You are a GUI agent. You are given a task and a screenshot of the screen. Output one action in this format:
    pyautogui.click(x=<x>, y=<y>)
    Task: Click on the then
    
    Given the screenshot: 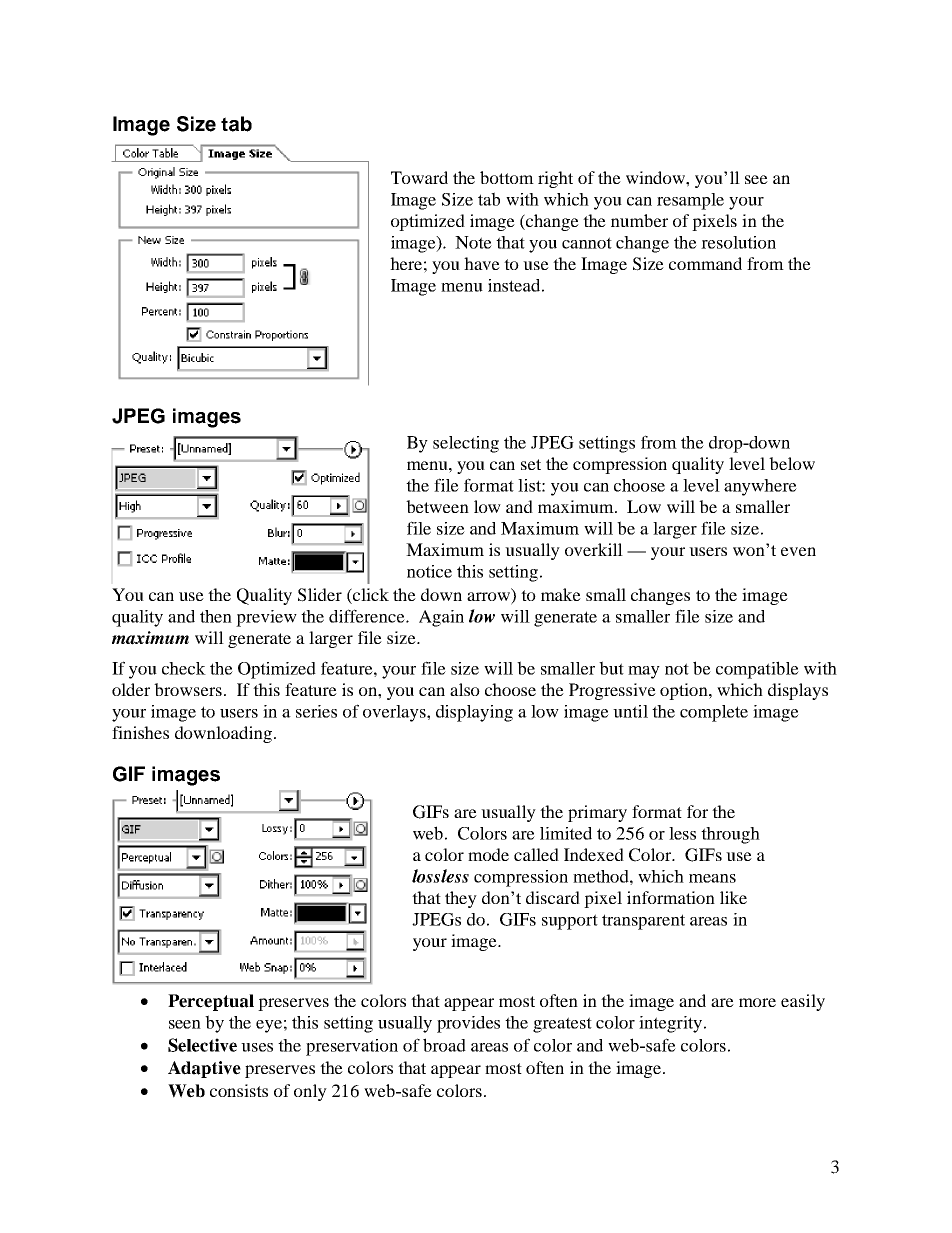 What is the action you would take?
    pyautogui.click(x=216, y=616)
